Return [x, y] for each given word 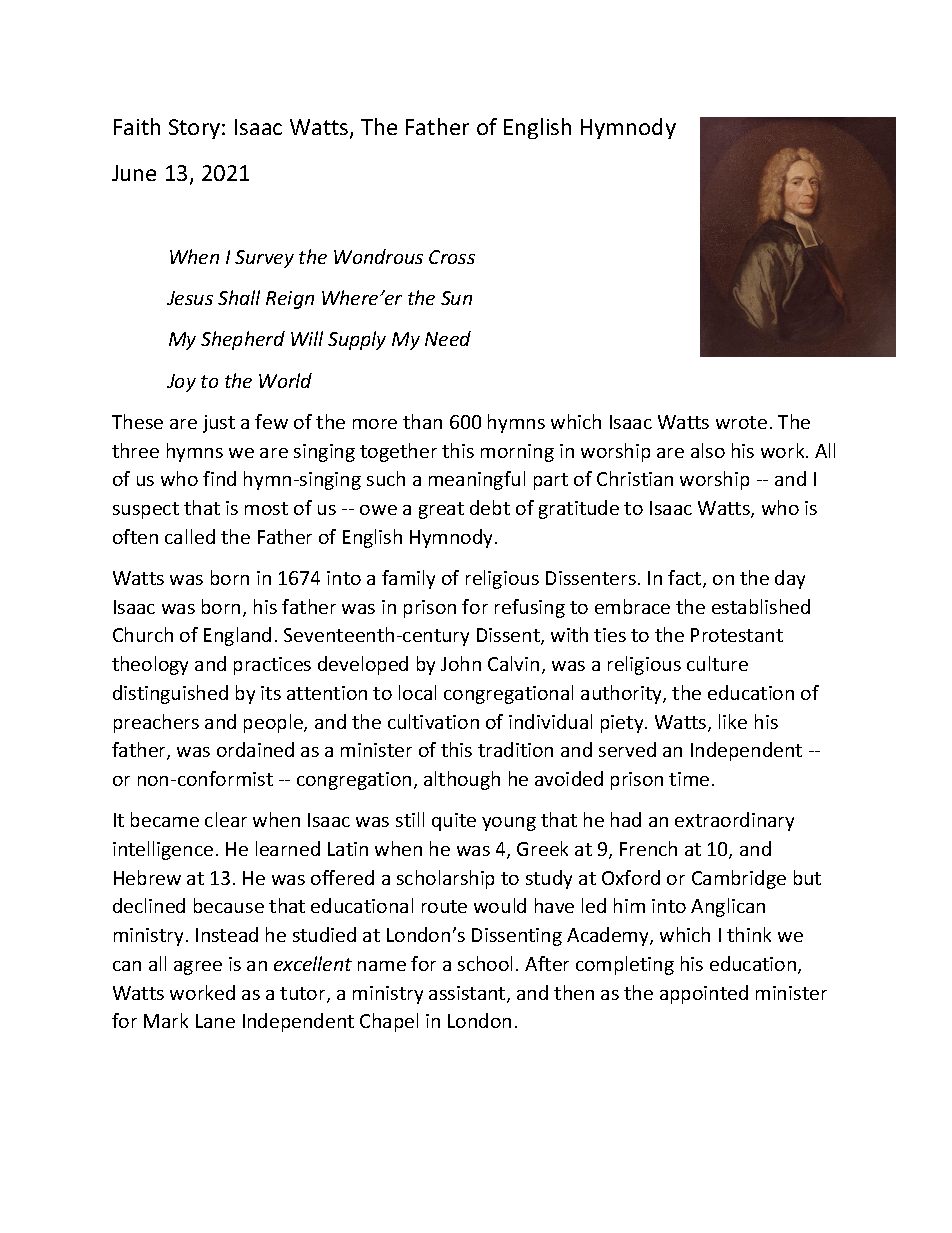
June [134, 173]
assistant [468, 994]
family [408, 579]
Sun [456, 298]
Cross [452, 257]
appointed [704, 994]
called [190, 536]
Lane [215, 1021]
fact [686, 579]
